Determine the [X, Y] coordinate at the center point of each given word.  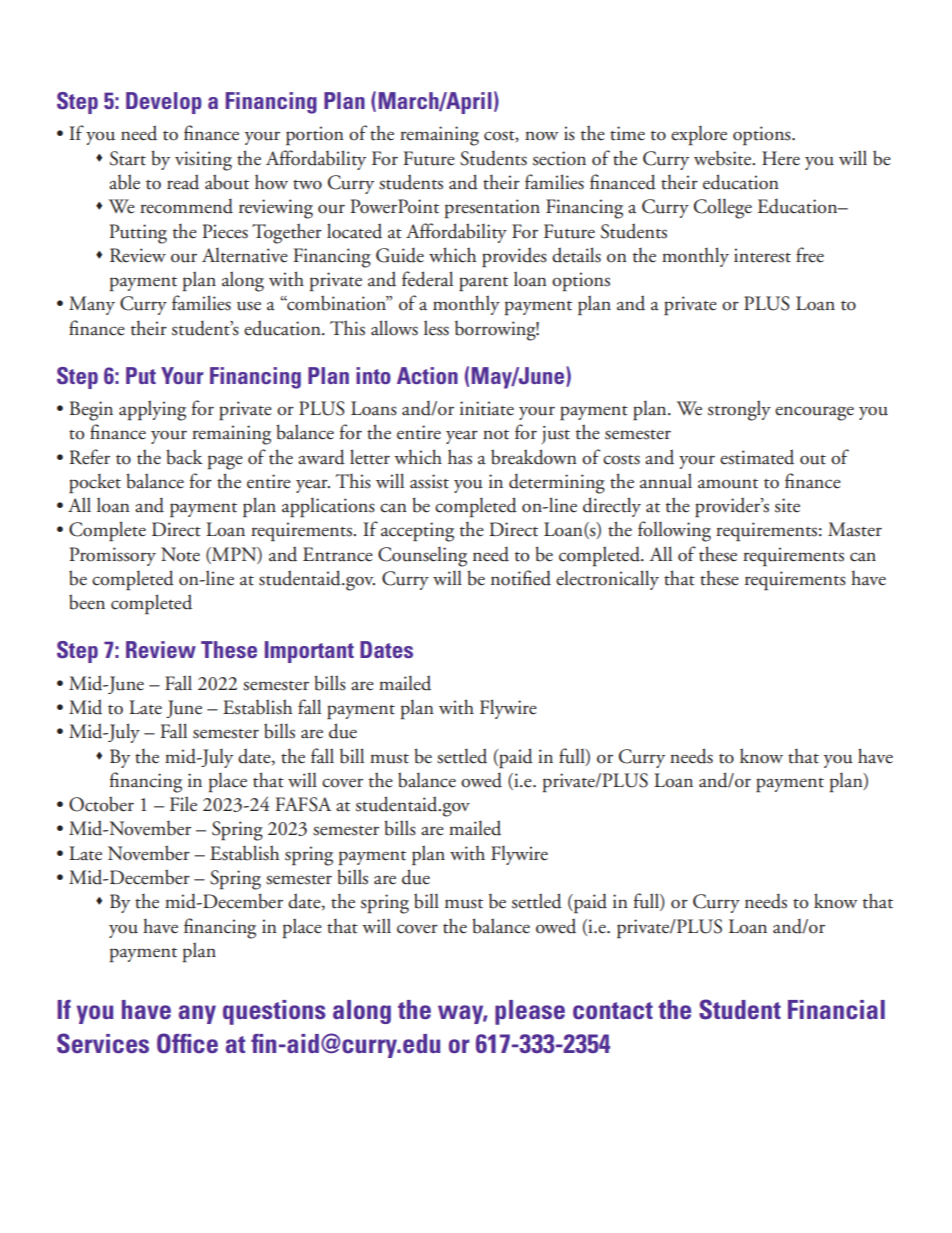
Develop [164, 103]
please [530, 1012]
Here [781, 158]
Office [187, 1043]
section [559, 158]
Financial [836, 1009]
